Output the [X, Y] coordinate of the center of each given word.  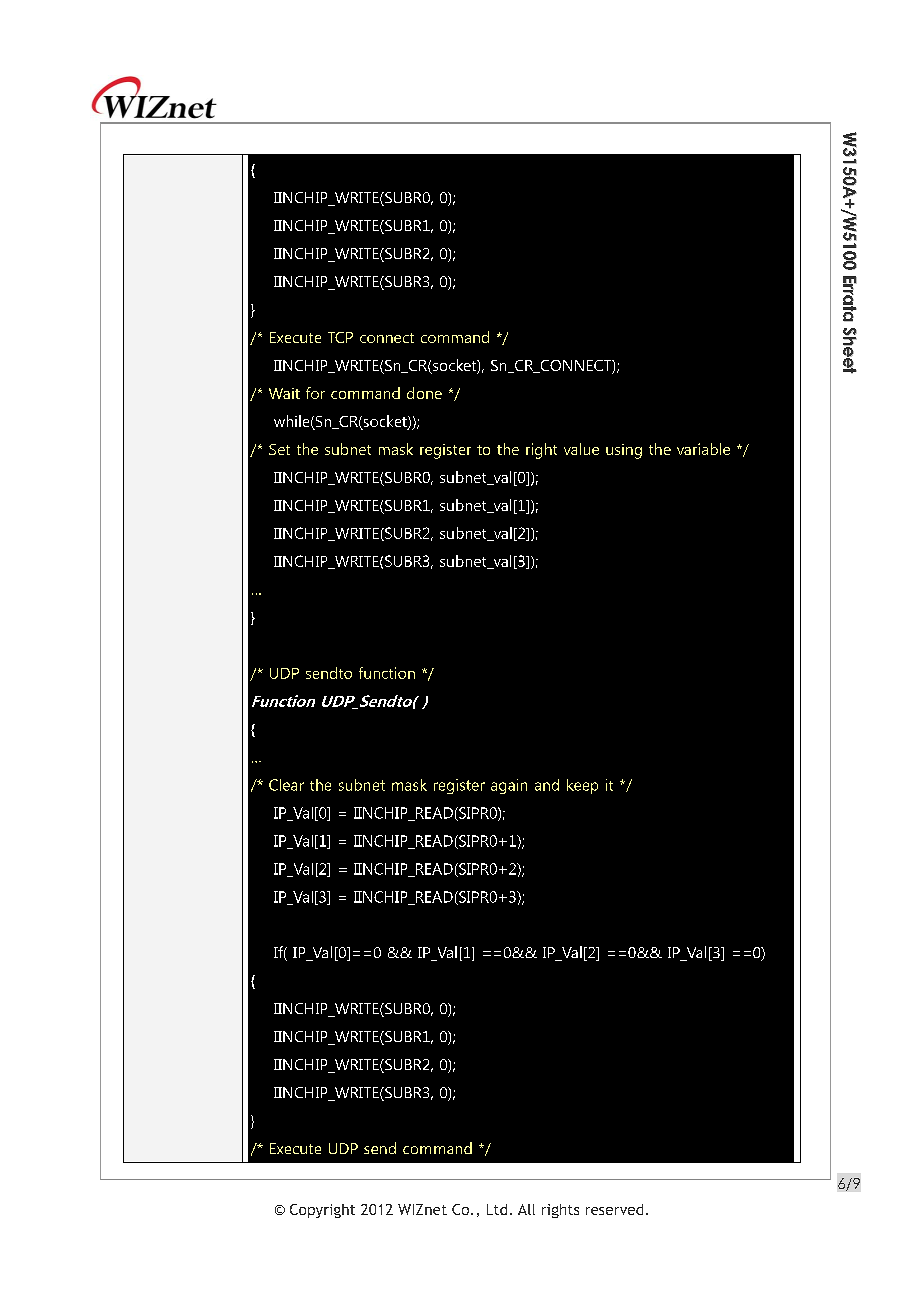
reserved [614, 1209]
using [624, 451]
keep [582, 786]
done [424, 393]
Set [279, 449]
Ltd [497, 1209]
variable [703, 449]
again [509, 786]
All [526, 1209]
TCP [340, 337]
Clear [286, 785]
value [581, 449]
